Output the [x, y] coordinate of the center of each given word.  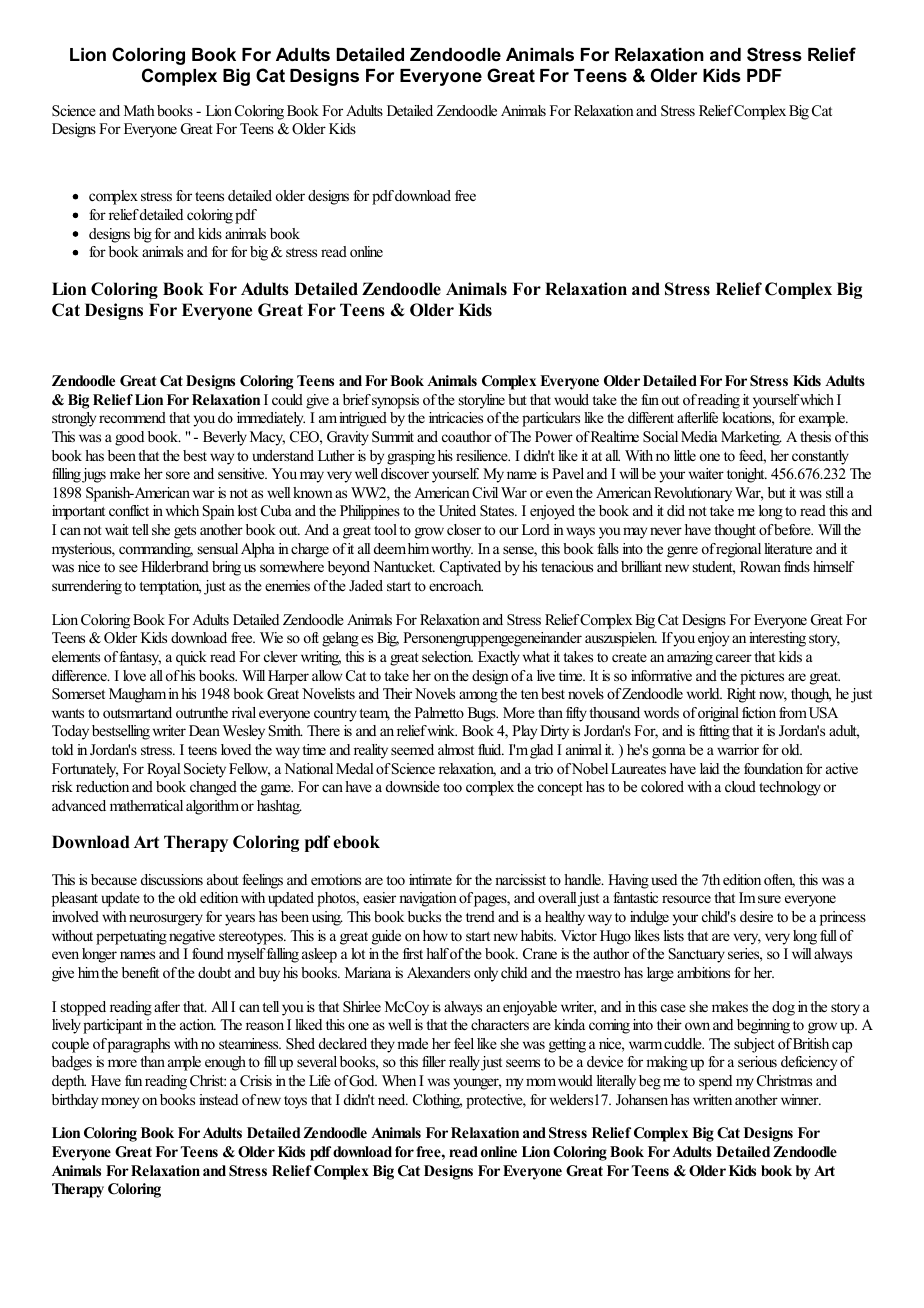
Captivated [470, 568]
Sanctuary [697, 955]
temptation [170, 587]
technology [790, 788]
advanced [79, 805]
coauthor [467, 436]
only [486, 974]
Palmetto [439, 712]
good [129, 438]
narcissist [520, 879]
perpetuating [131, 937]
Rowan [760, 566]
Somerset [78, 694]
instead [218, 1099]
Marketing [751, 438]
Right [741, 695]
